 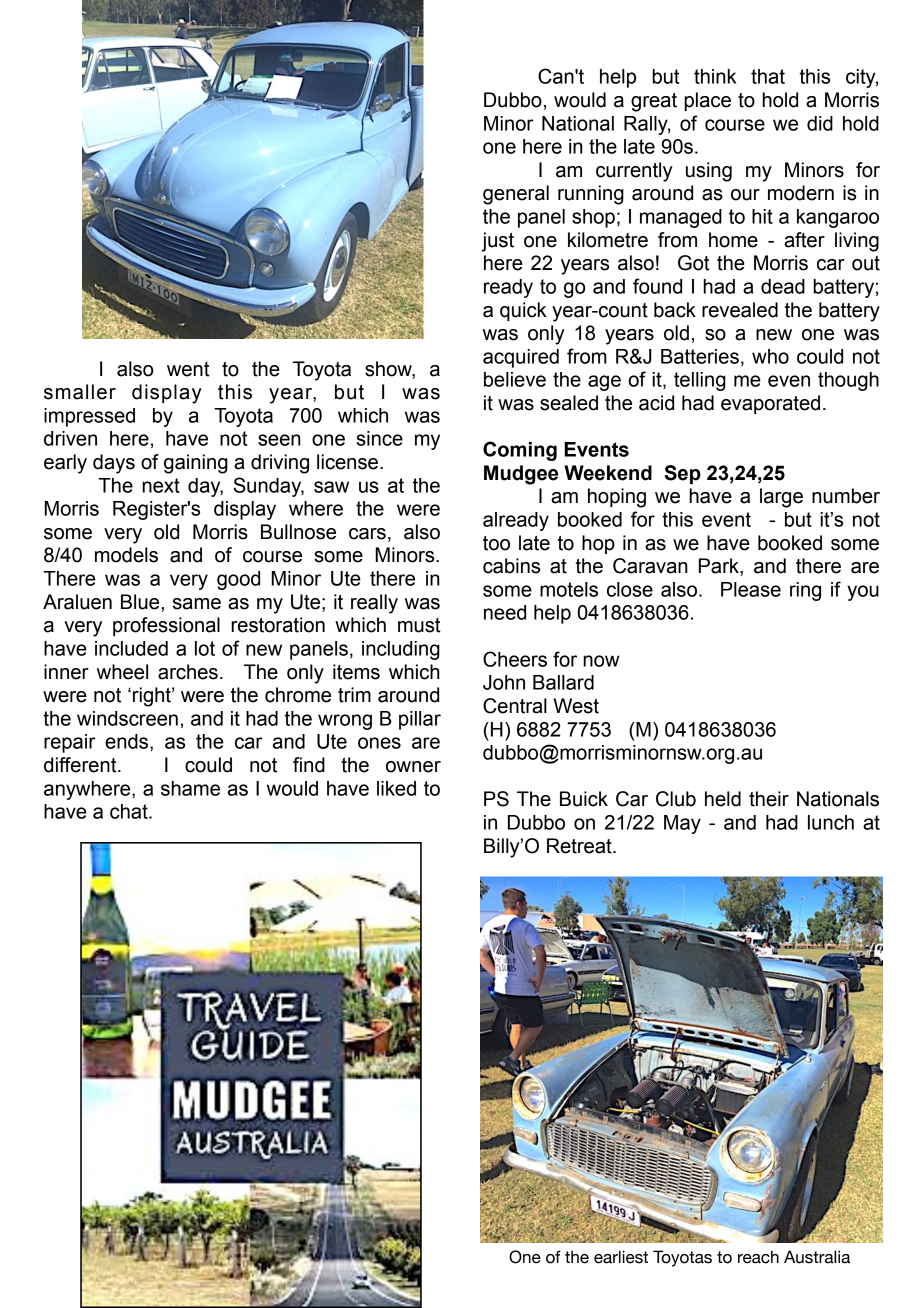 What do you see at coordinates (751, 589) in the image?
I see `Please` at bounding box center [751, 589].
